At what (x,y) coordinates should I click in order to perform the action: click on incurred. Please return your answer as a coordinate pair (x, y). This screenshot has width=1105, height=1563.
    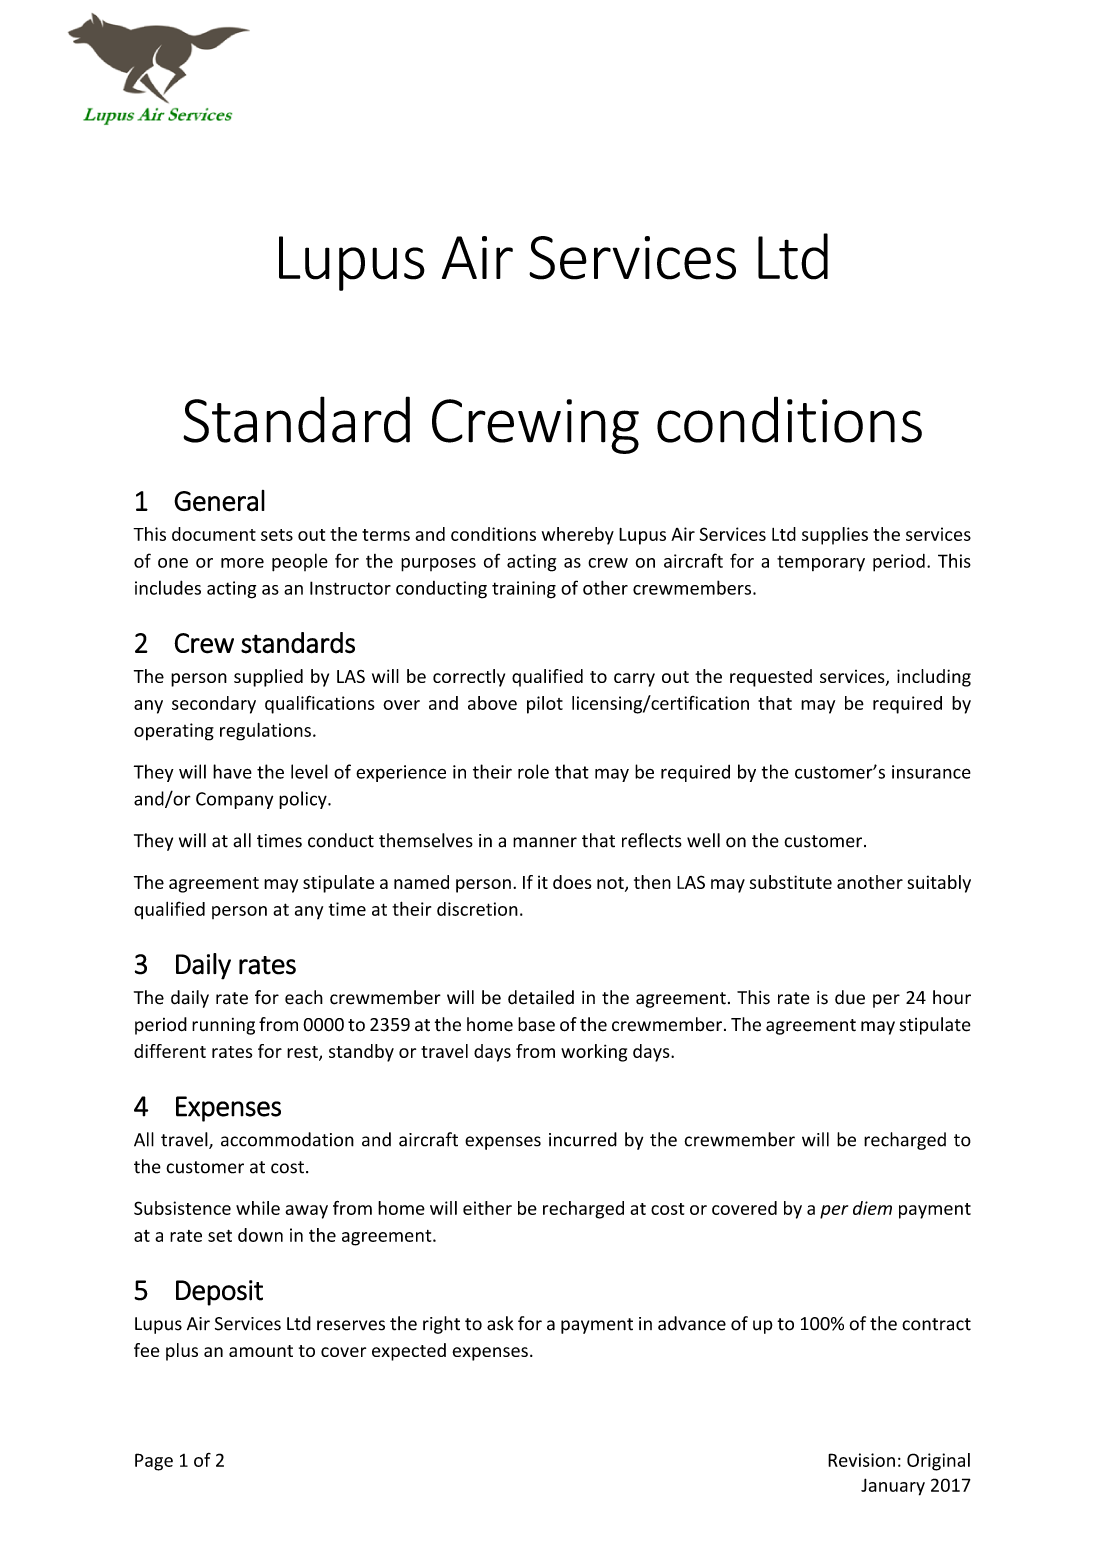
    Looking at the image, I should click on (583, 1139).
